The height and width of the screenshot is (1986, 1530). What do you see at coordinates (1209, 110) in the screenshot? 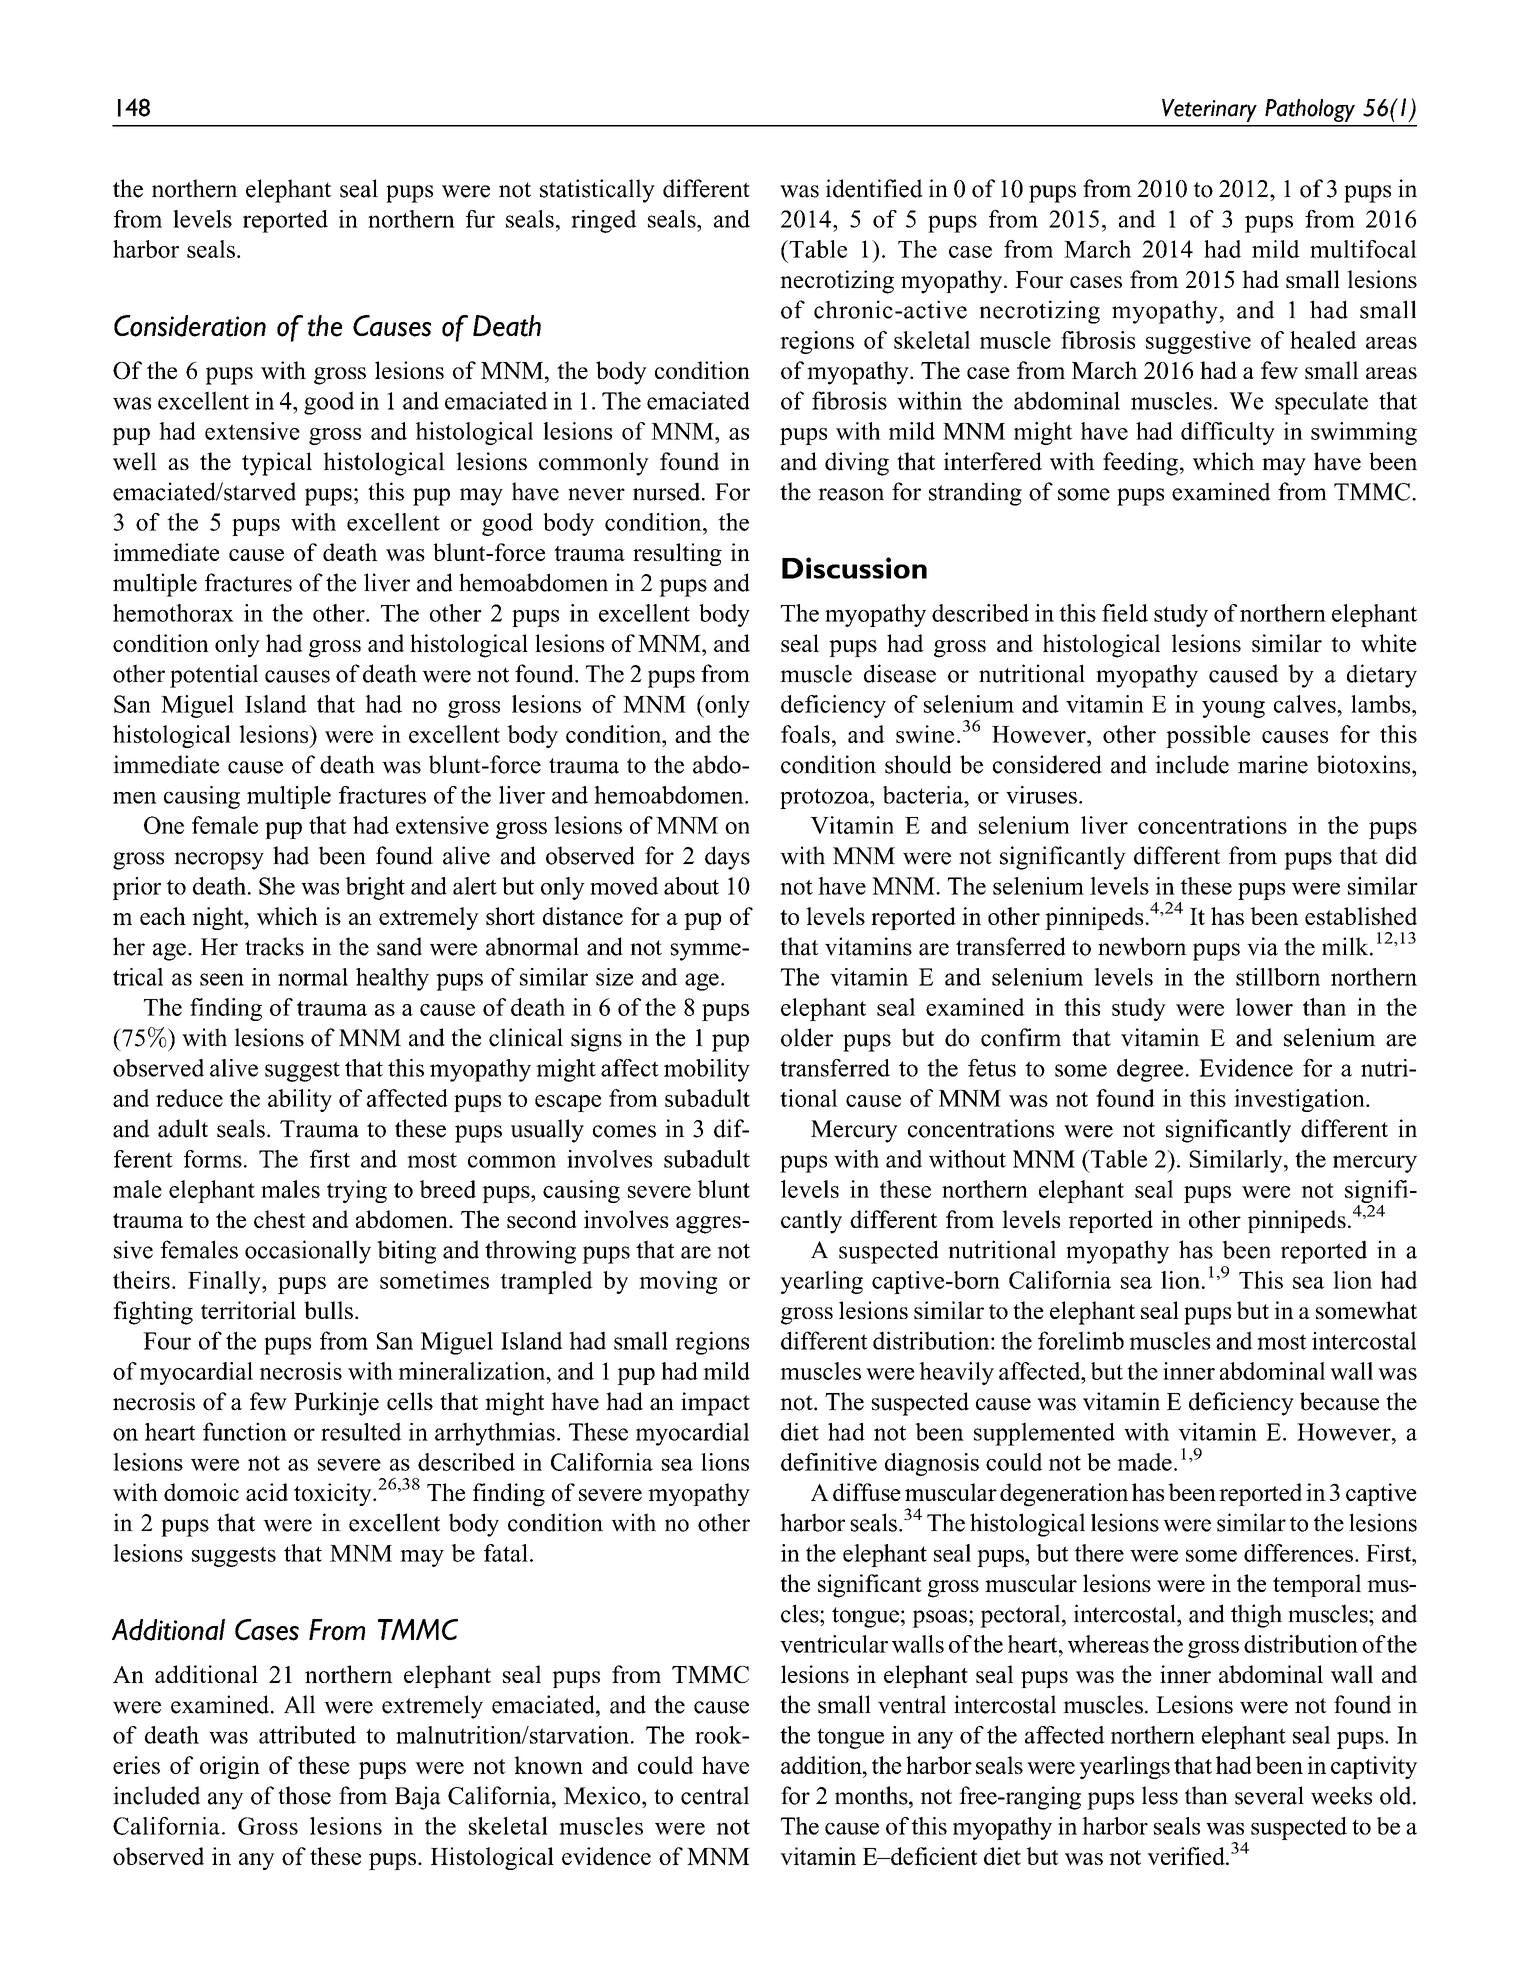
I see `Veterinary` at bounding box center [1209, 110].
